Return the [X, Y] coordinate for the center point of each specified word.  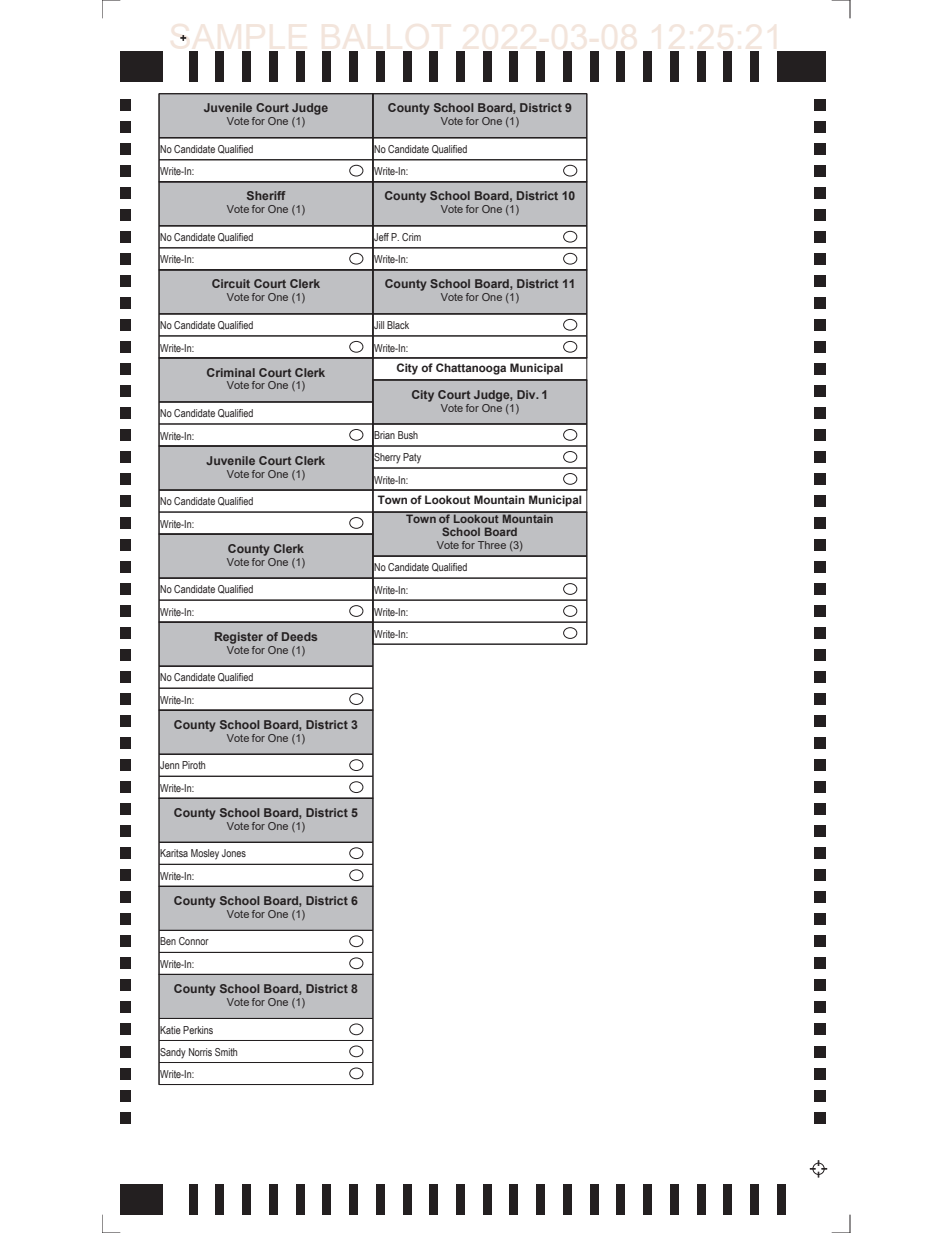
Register [239, 638]
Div [527, 394]
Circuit [231, 283]
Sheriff [266, 195]
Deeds [299, 636]
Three [492, 545]
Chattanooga [471, 369]
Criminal [231, 372]
